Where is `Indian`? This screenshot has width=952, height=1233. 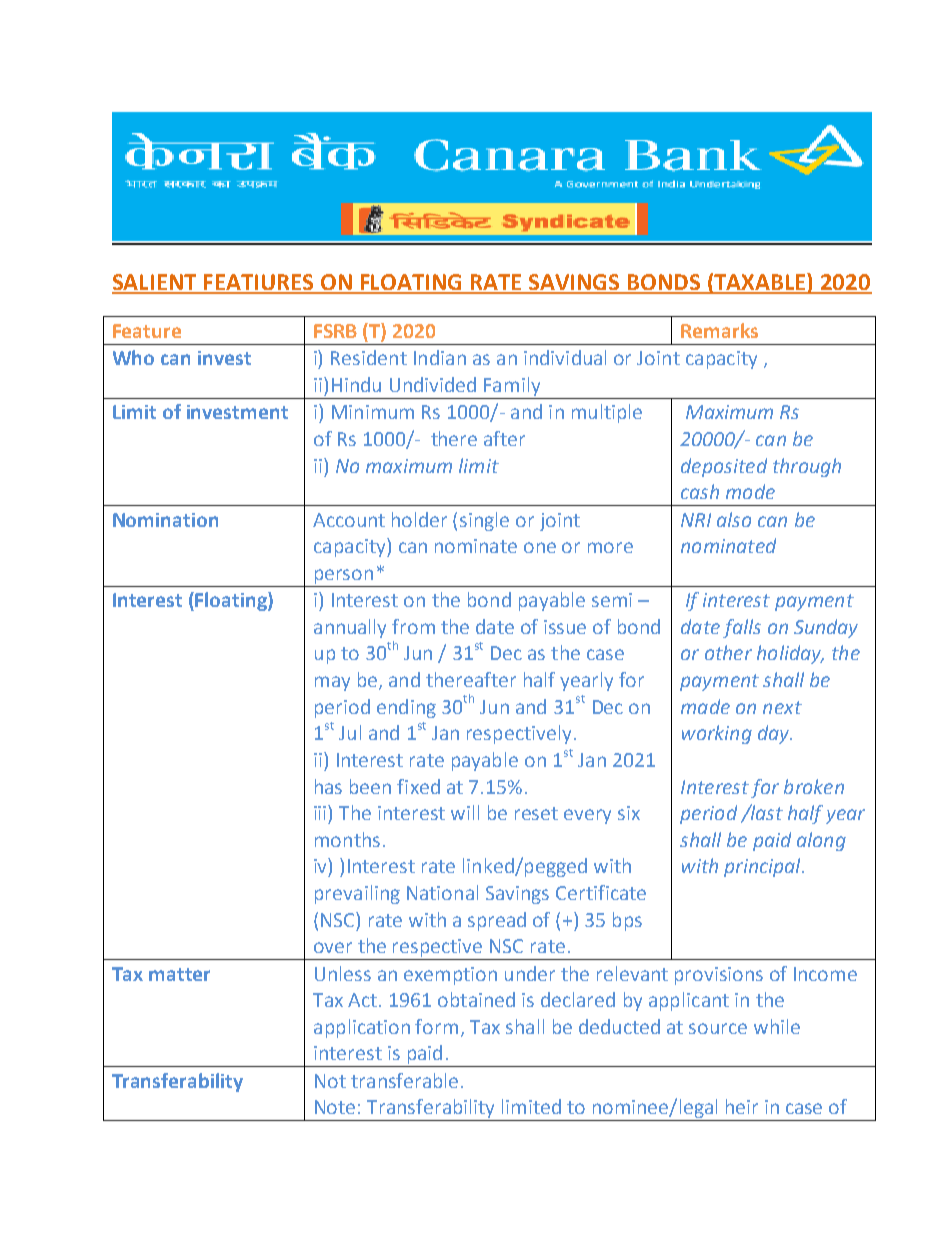 Indian is located at coordinates (440, 357).
